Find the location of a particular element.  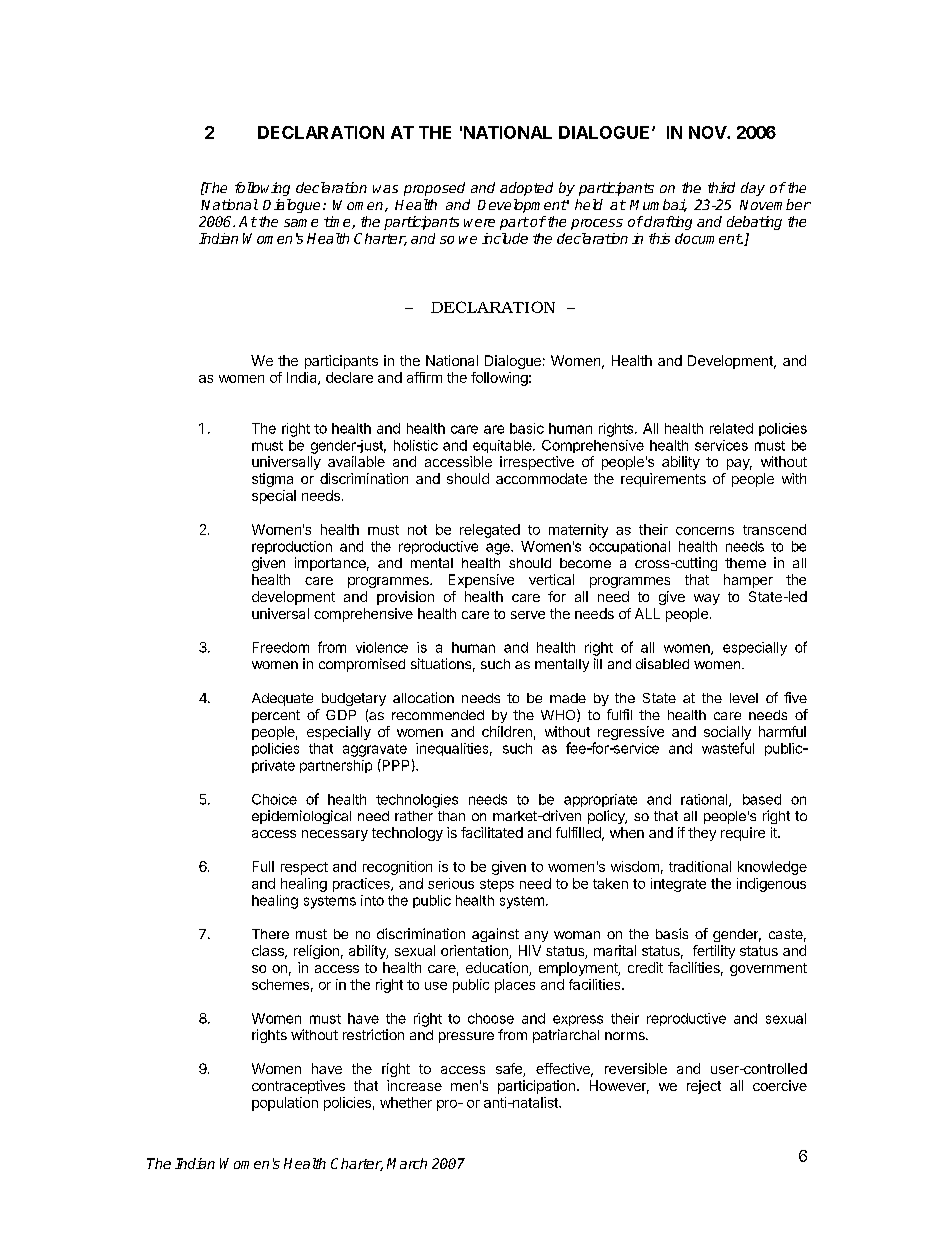

relegated is located at coordinates (490, 531).
